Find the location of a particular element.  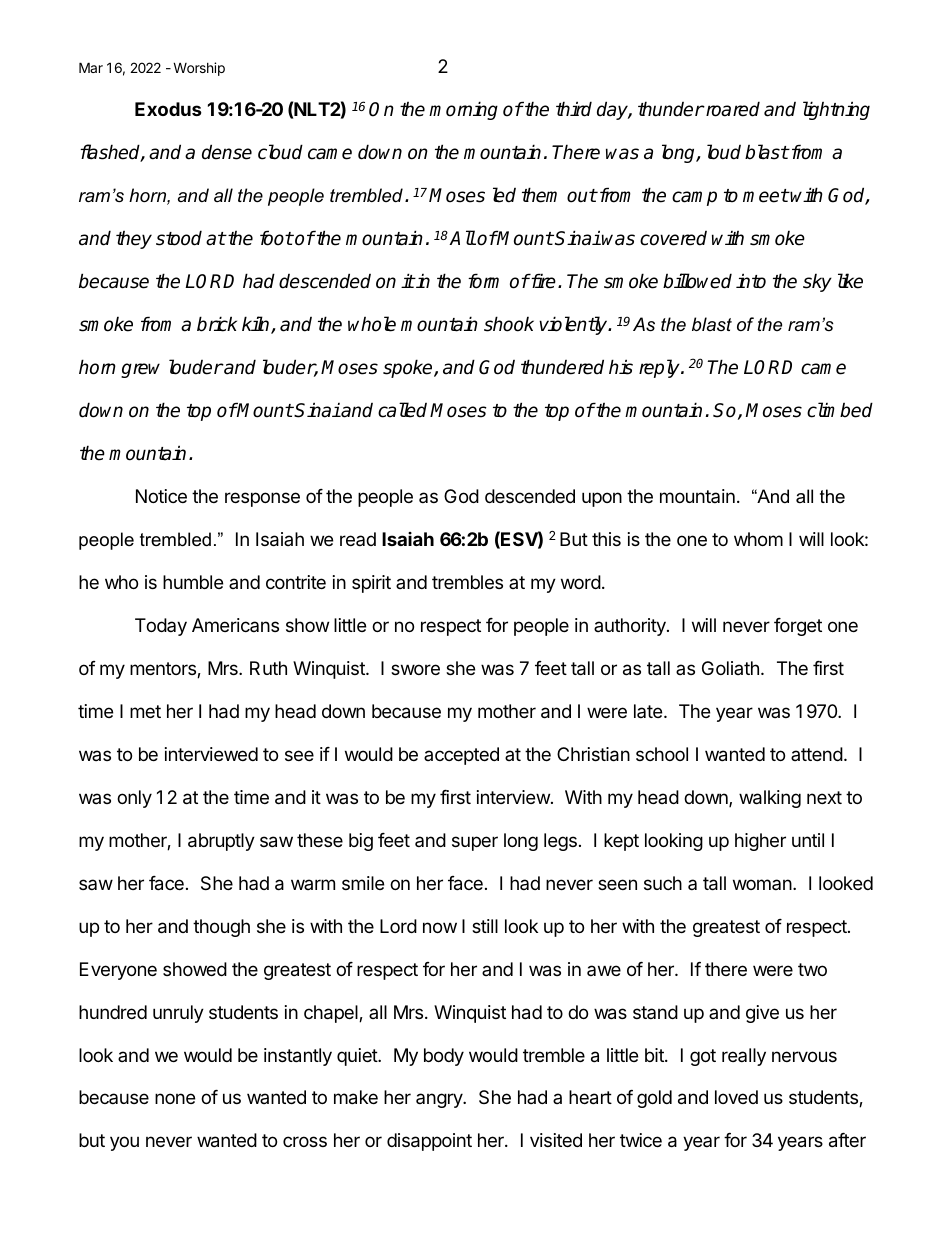

Exodus is located at coordinates (168, 109).
